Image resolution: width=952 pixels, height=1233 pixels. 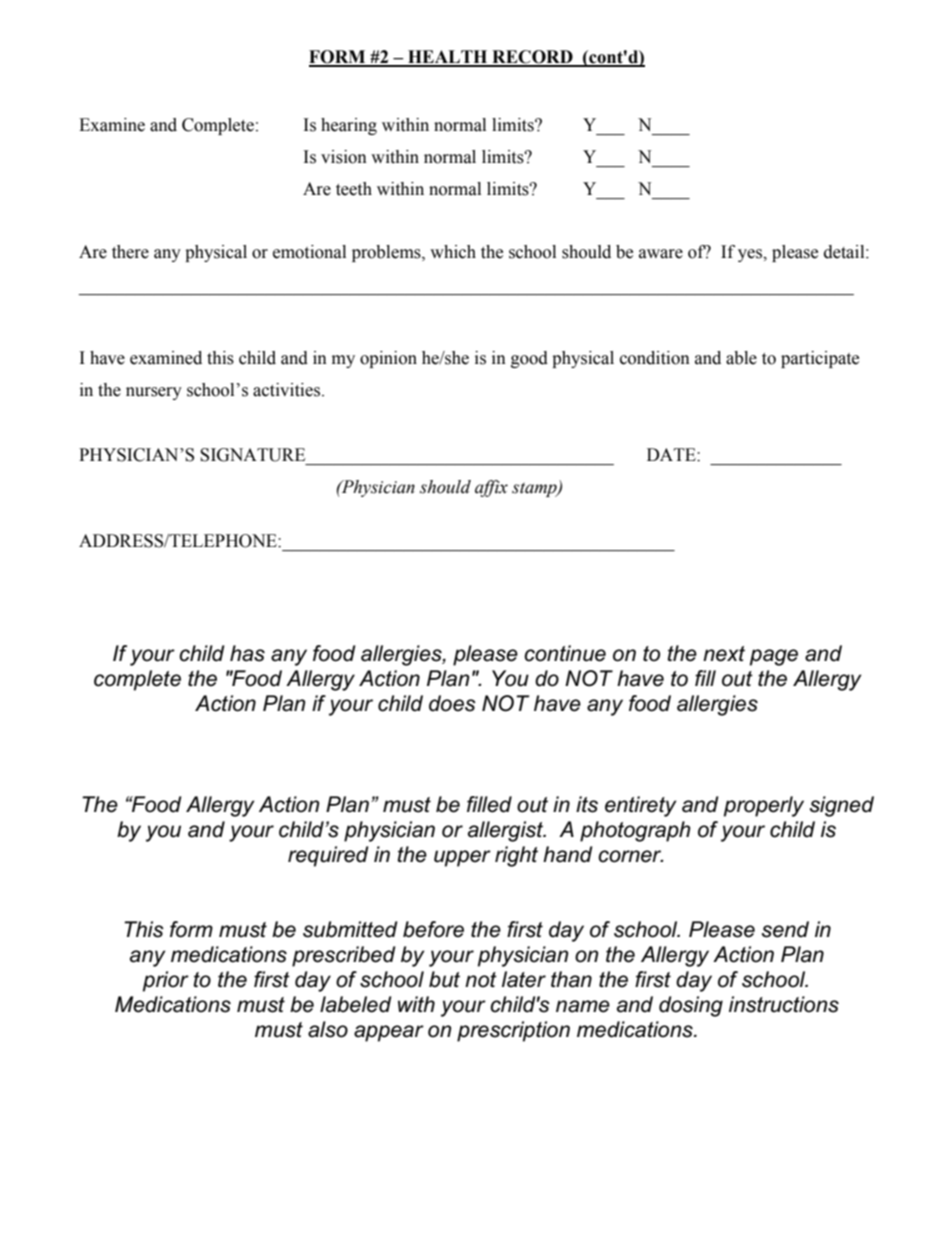 What do you see at coordinates (491, 488) in the page?
I see `affix` at bounding box center [491, 488].
